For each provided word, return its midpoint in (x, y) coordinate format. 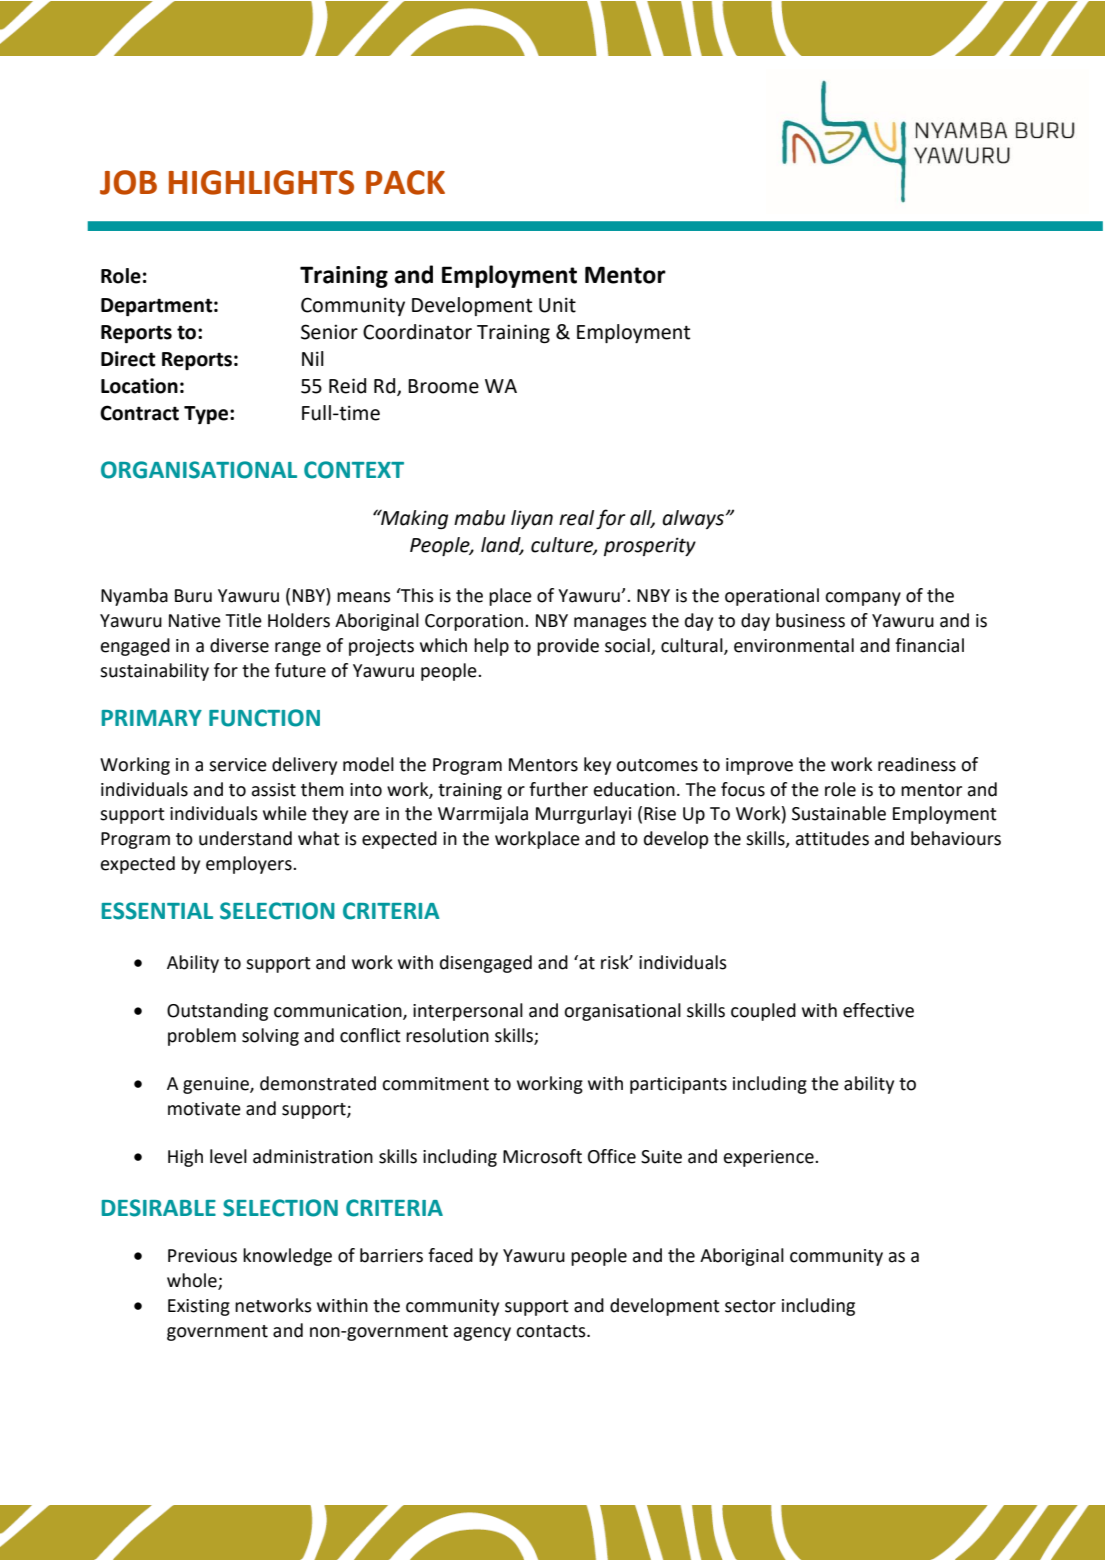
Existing (199, 1307)
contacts (552, 1331)
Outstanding (217, 1012)
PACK (405, 182)
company (863, 599)
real (576, 518)
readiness (917, 764)
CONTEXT (354, 470)
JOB (128, 182)
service (238, 765)
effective (878, 1010)
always (693, 519)
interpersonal (468, 1012)
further (558, 789)
